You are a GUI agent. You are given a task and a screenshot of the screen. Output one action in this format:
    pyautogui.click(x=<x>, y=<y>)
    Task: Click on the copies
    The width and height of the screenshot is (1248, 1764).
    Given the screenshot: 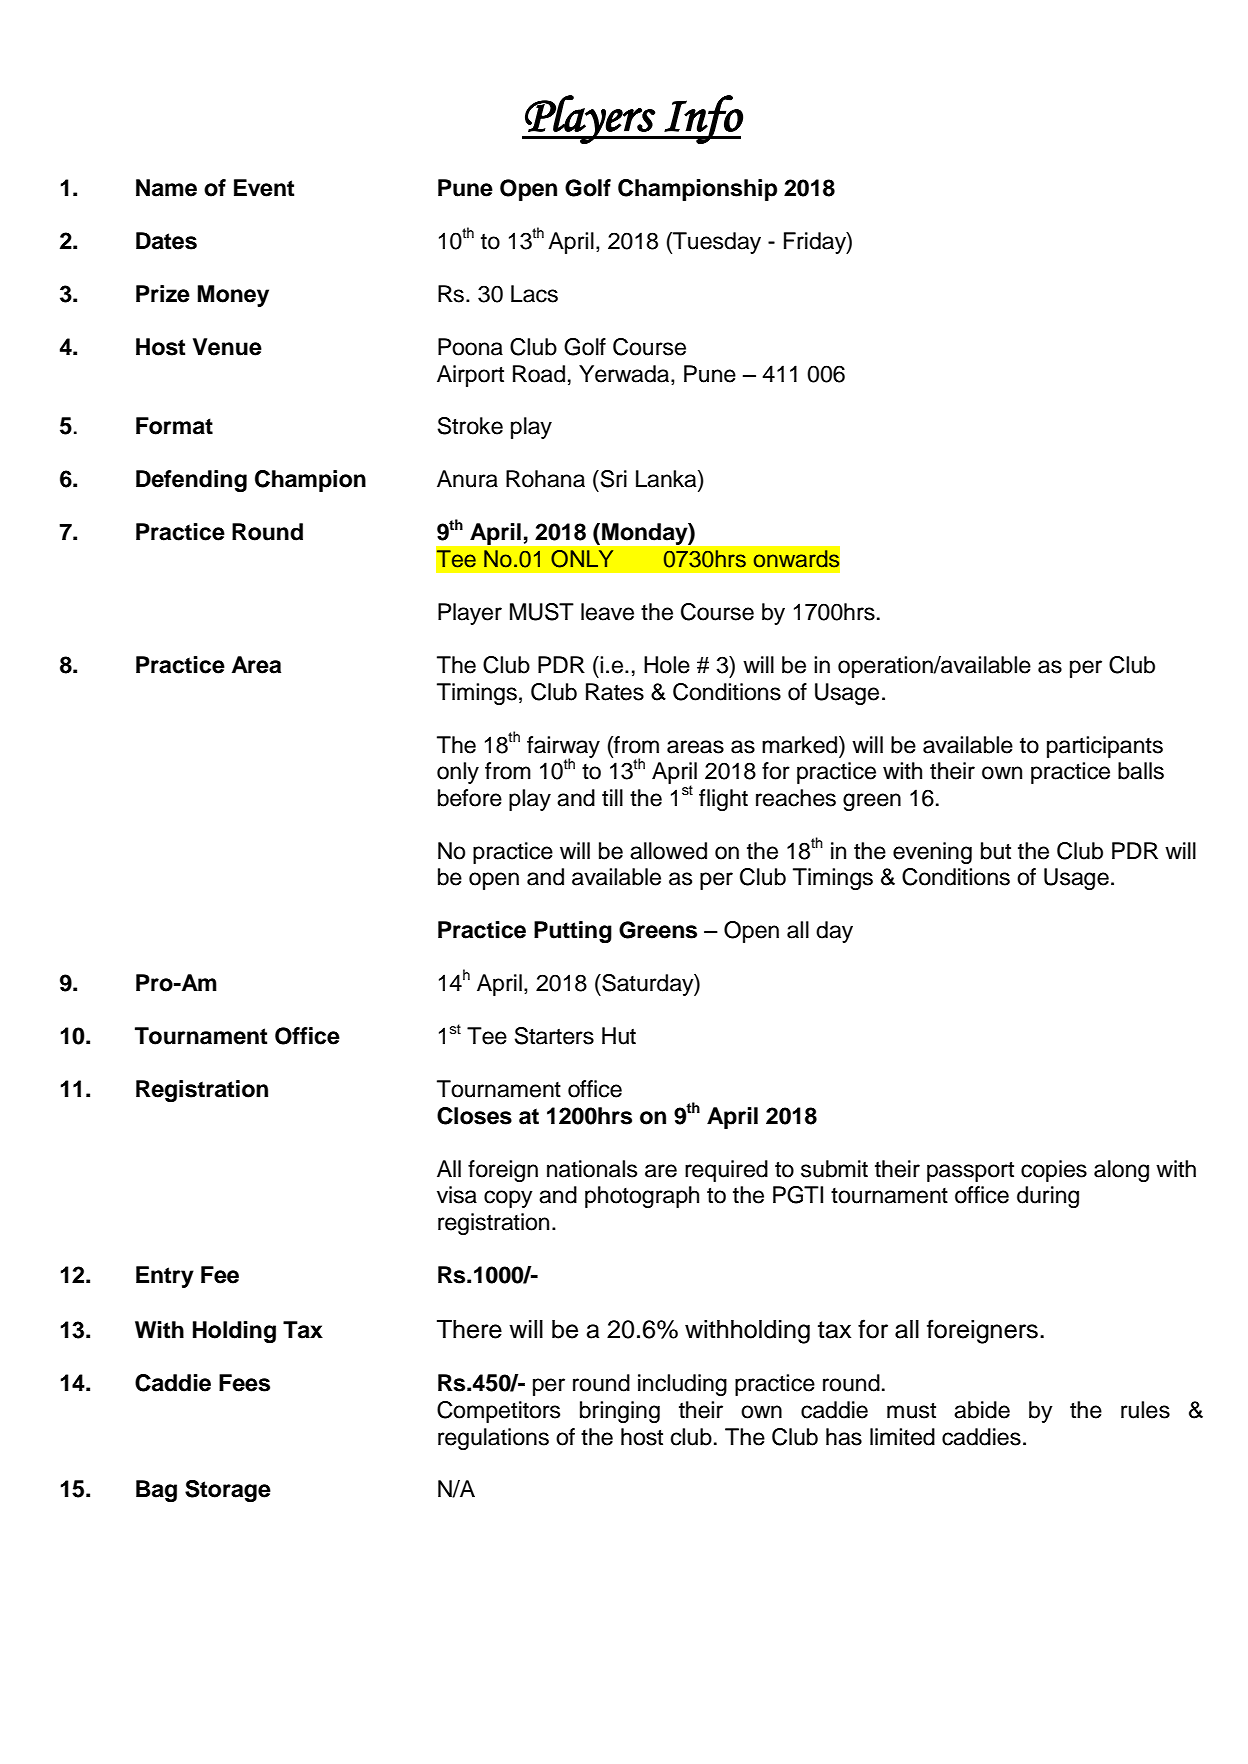 What is the action you would take?
    pyautogui.click(x=1054, y=1171)
